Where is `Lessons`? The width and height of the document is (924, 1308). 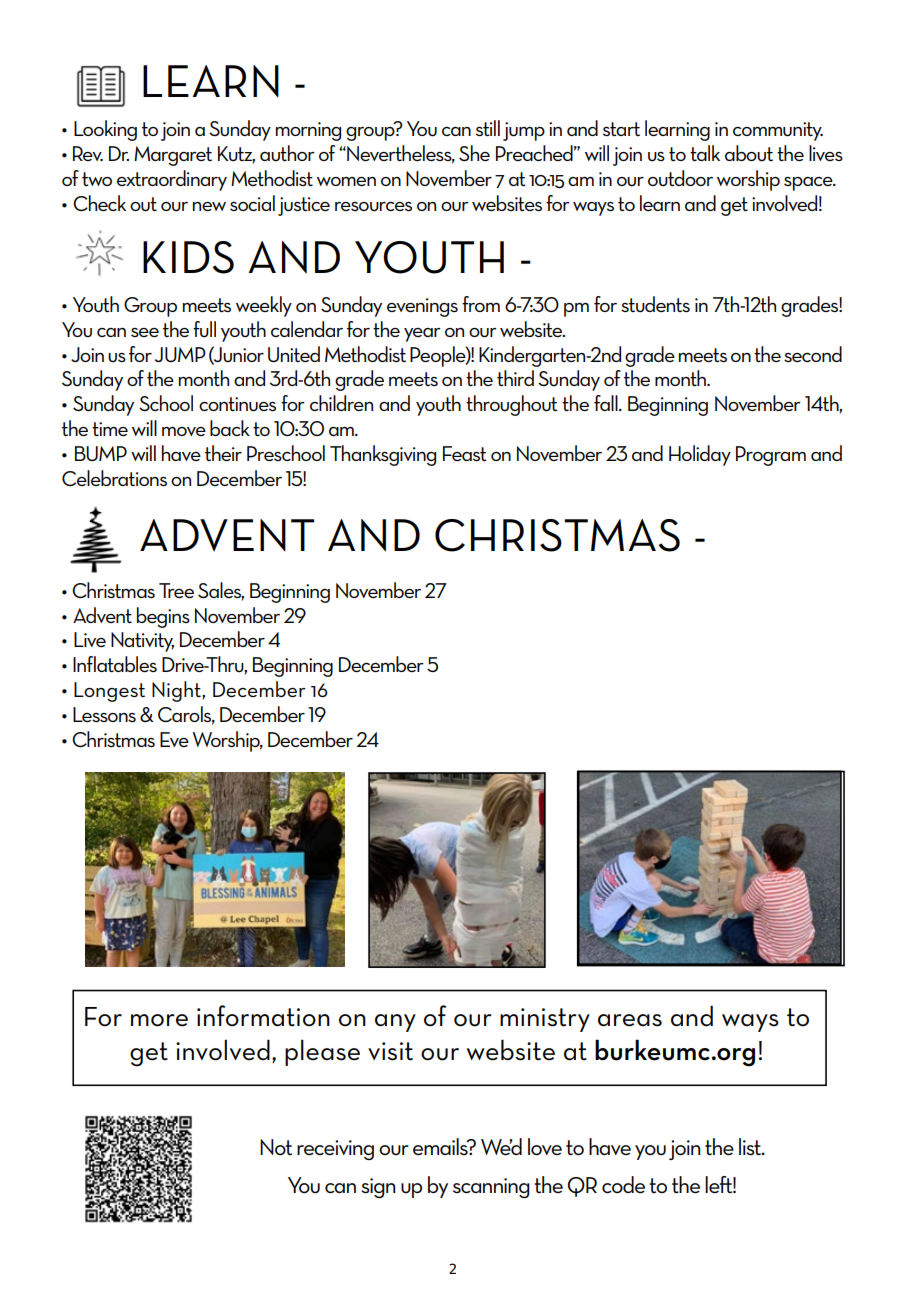
Lessons is located at coordinates (104, 714).
